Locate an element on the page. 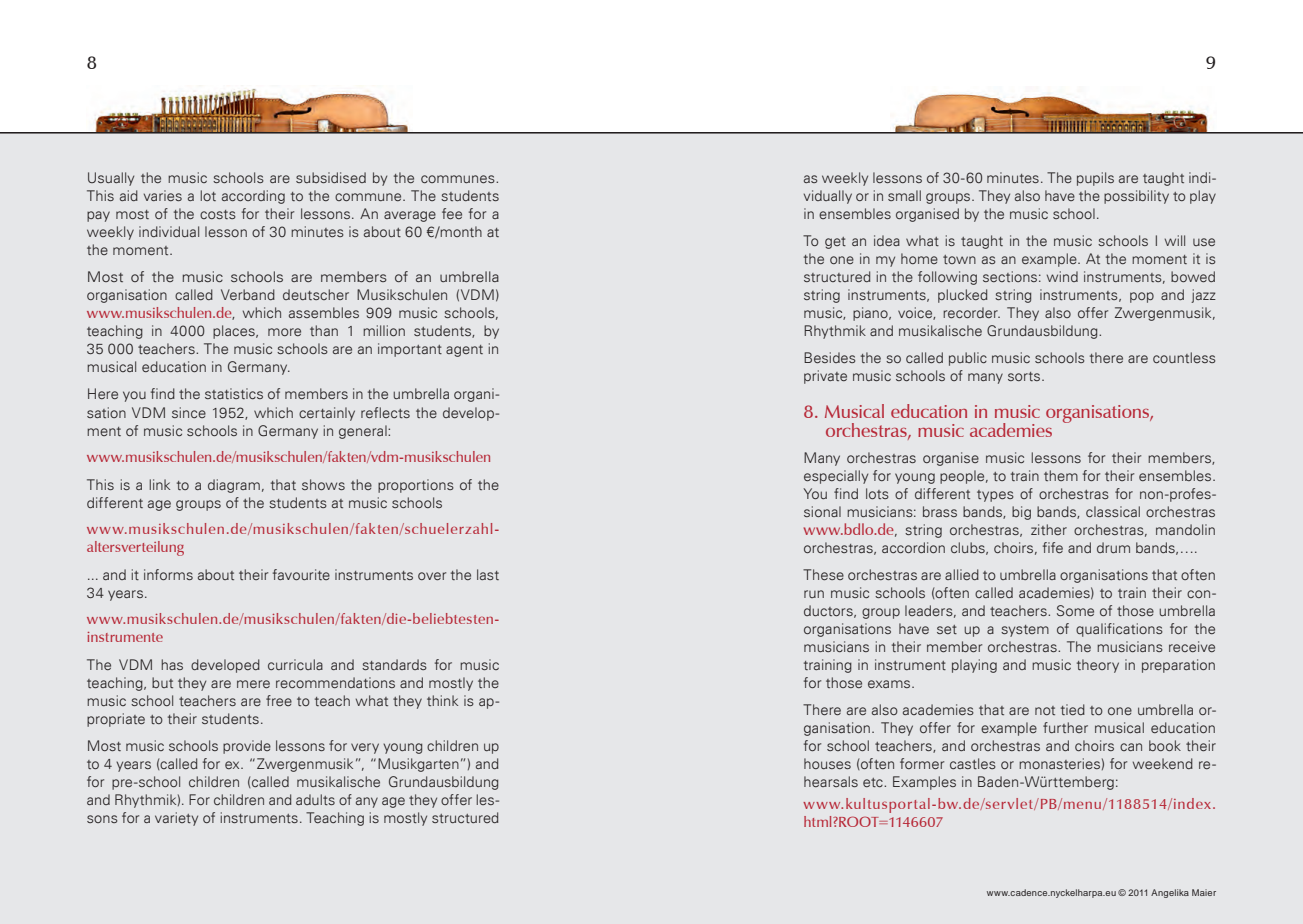 This image has width=1303, height=924. fee is located at coordinates (452, 213).
